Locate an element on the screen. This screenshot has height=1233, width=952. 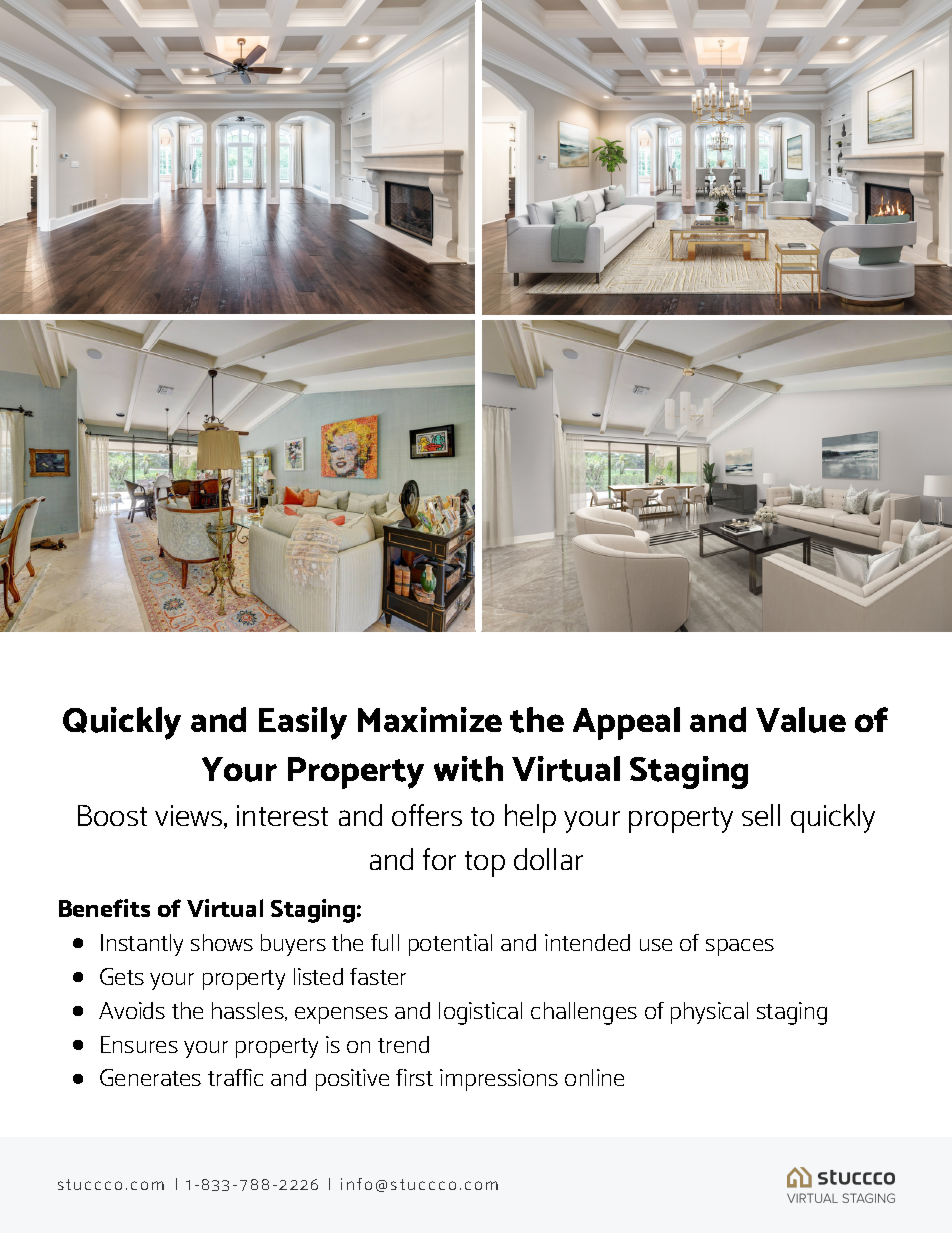
dollar is located at coordinates (548, 859).
